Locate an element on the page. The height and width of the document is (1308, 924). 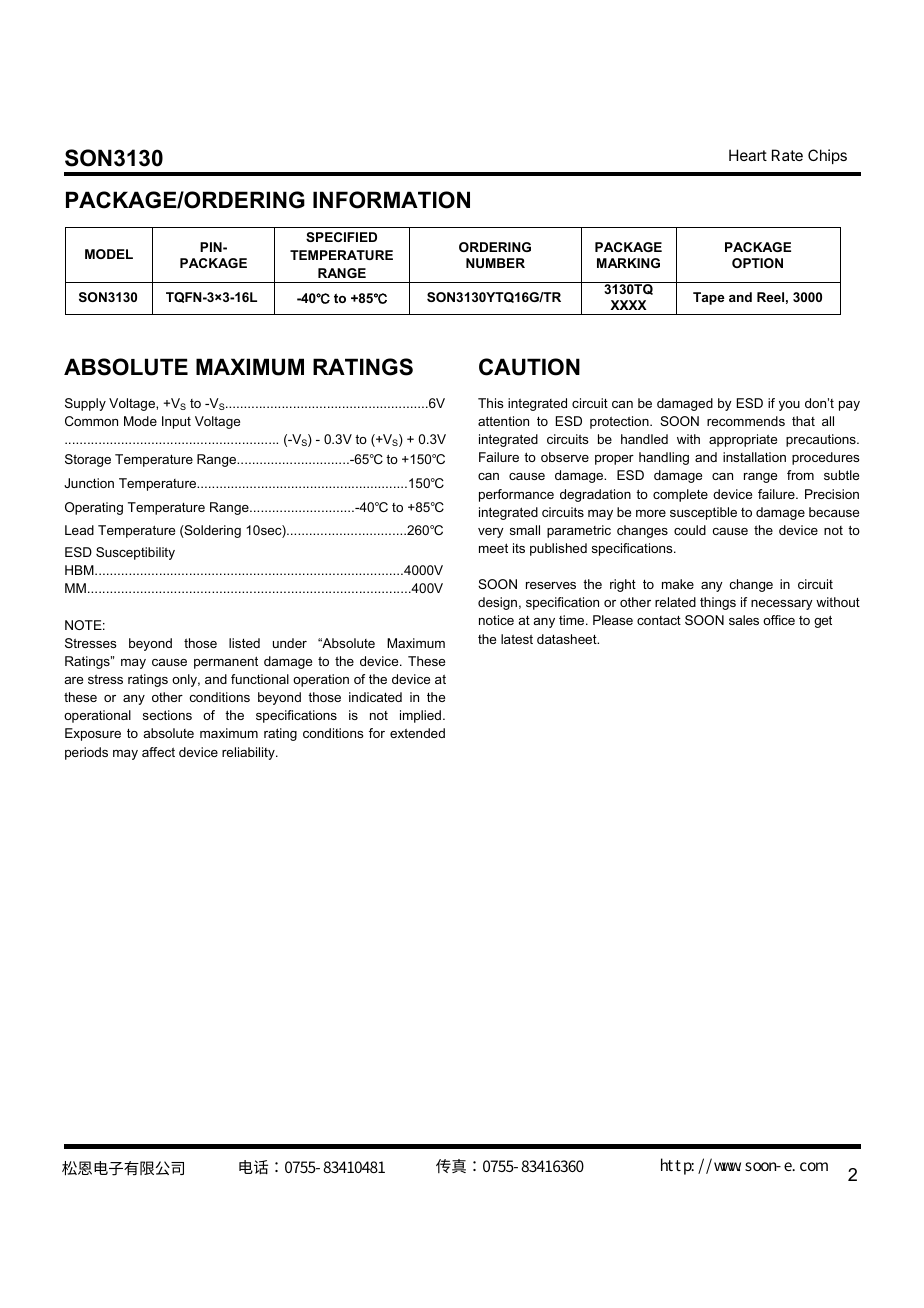
NUMBER is located at coordinates (495, 263).
